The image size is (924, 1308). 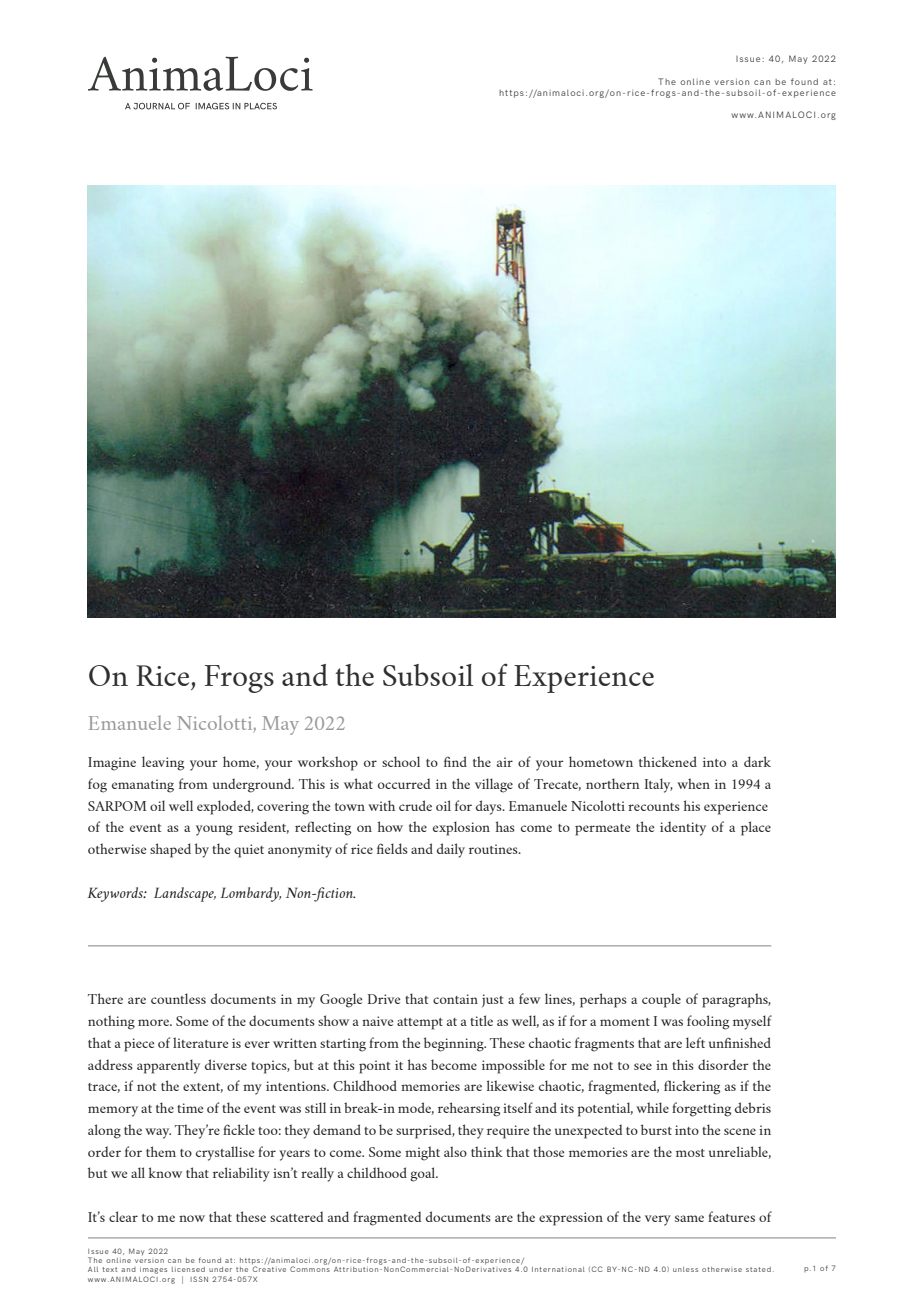 I want to click on couple, so click(x=661, y=1000).
